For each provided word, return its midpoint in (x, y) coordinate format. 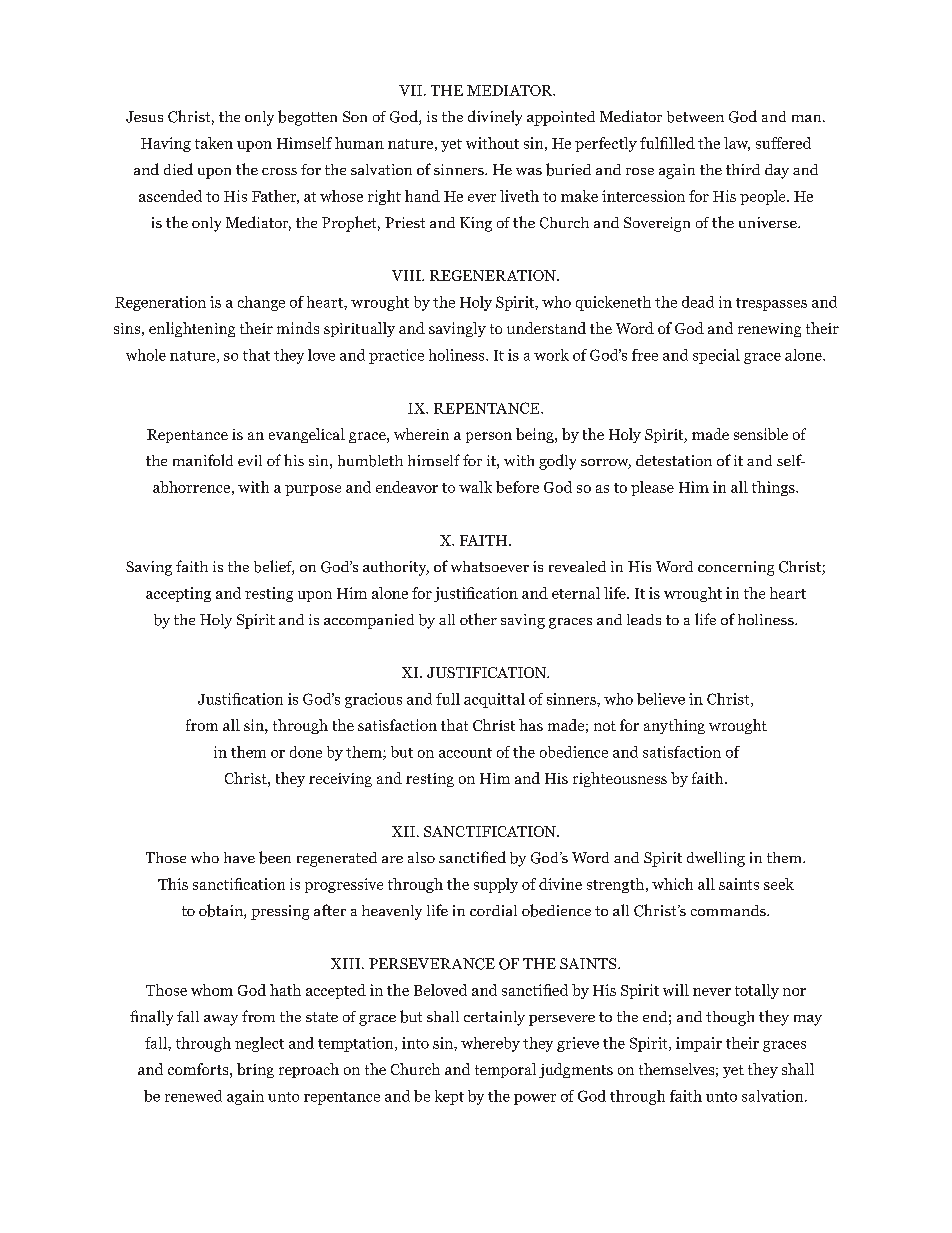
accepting (178, 594)
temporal (505, 1070)
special (716, 356)
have (239, 857)
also (421, 857)
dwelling (716, 859)
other (478, 619)
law (737, 144)
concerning (736, 568)
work (551, 355)
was (529, 171)
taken (214, 143)
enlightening (192, 329)
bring (255, 1070)
